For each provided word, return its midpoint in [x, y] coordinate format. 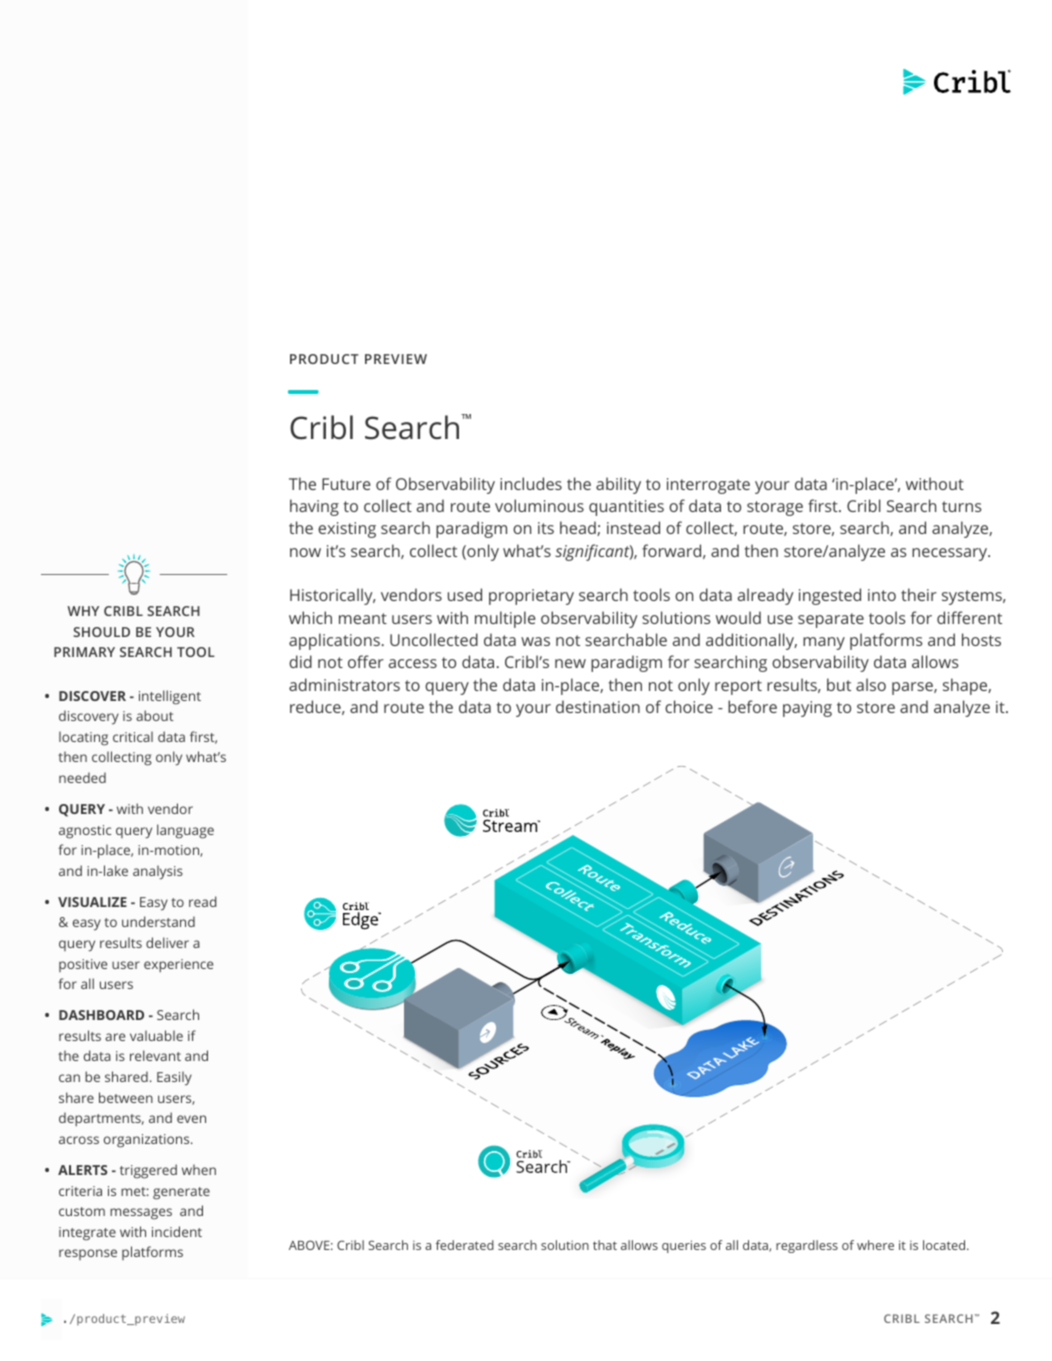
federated [465, 1245]
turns [962, 506]
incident [177, 1231]
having [314, 507]
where [875, 1245]
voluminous [539, 505]
